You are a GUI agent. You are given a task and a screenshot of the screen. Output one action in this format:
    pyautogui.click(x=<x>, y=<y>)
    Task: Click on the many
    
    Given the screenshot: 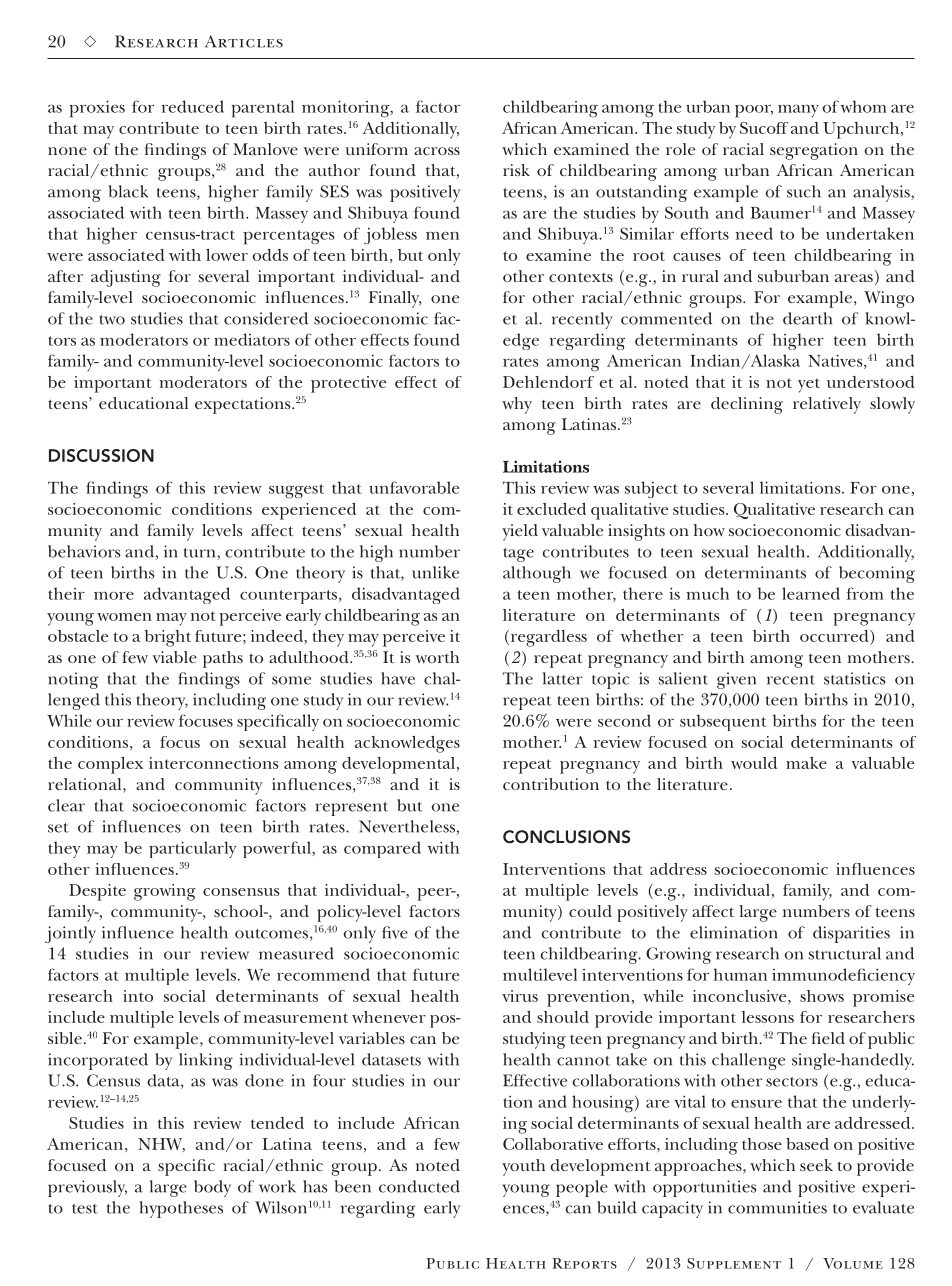 What is the action you would take?
    pyautogui.click(x=798, y=110)
